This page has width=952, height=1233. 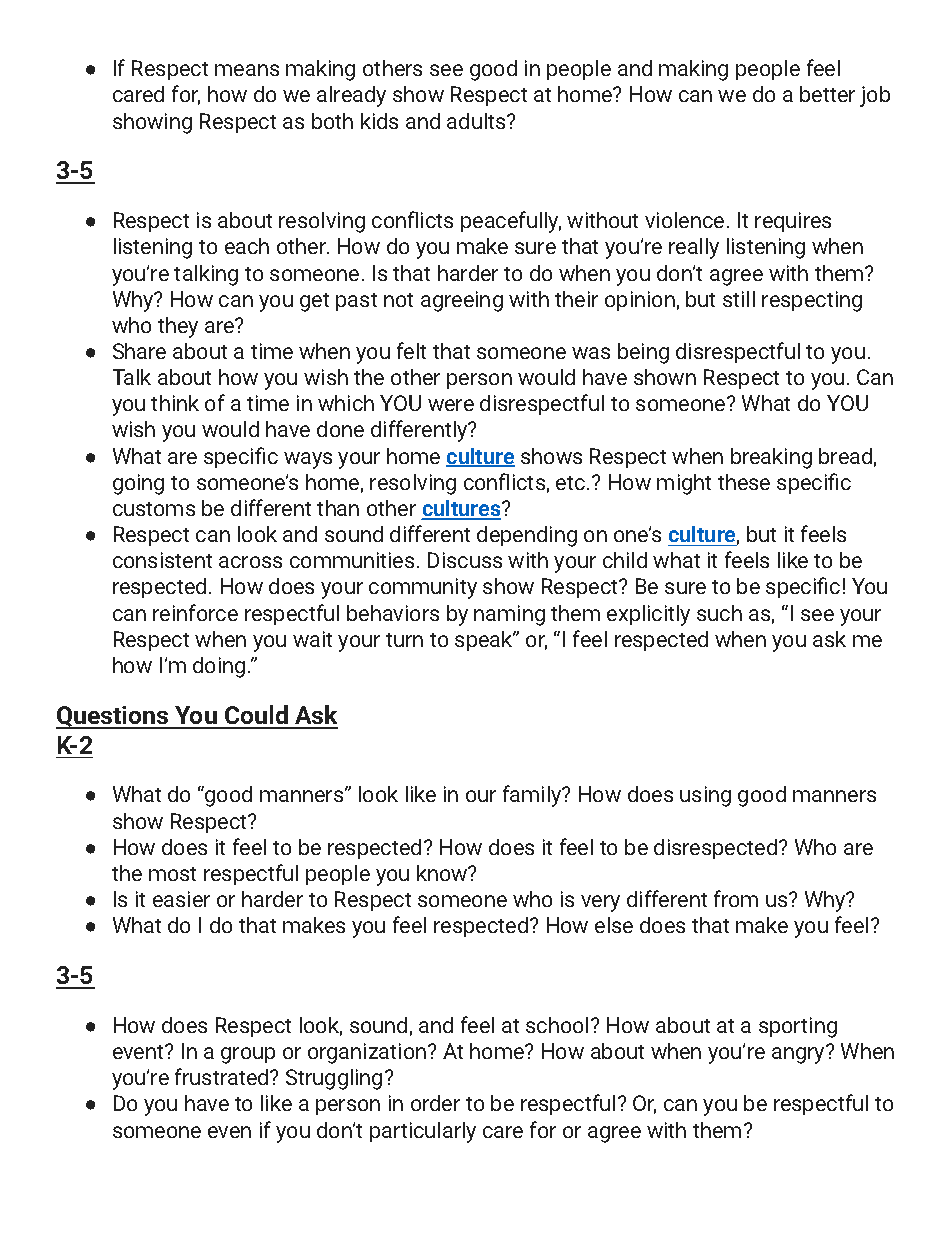 What do you see at coordinates (509, 615) in the page?
I see `naming` at bounding box center [509, 615].
